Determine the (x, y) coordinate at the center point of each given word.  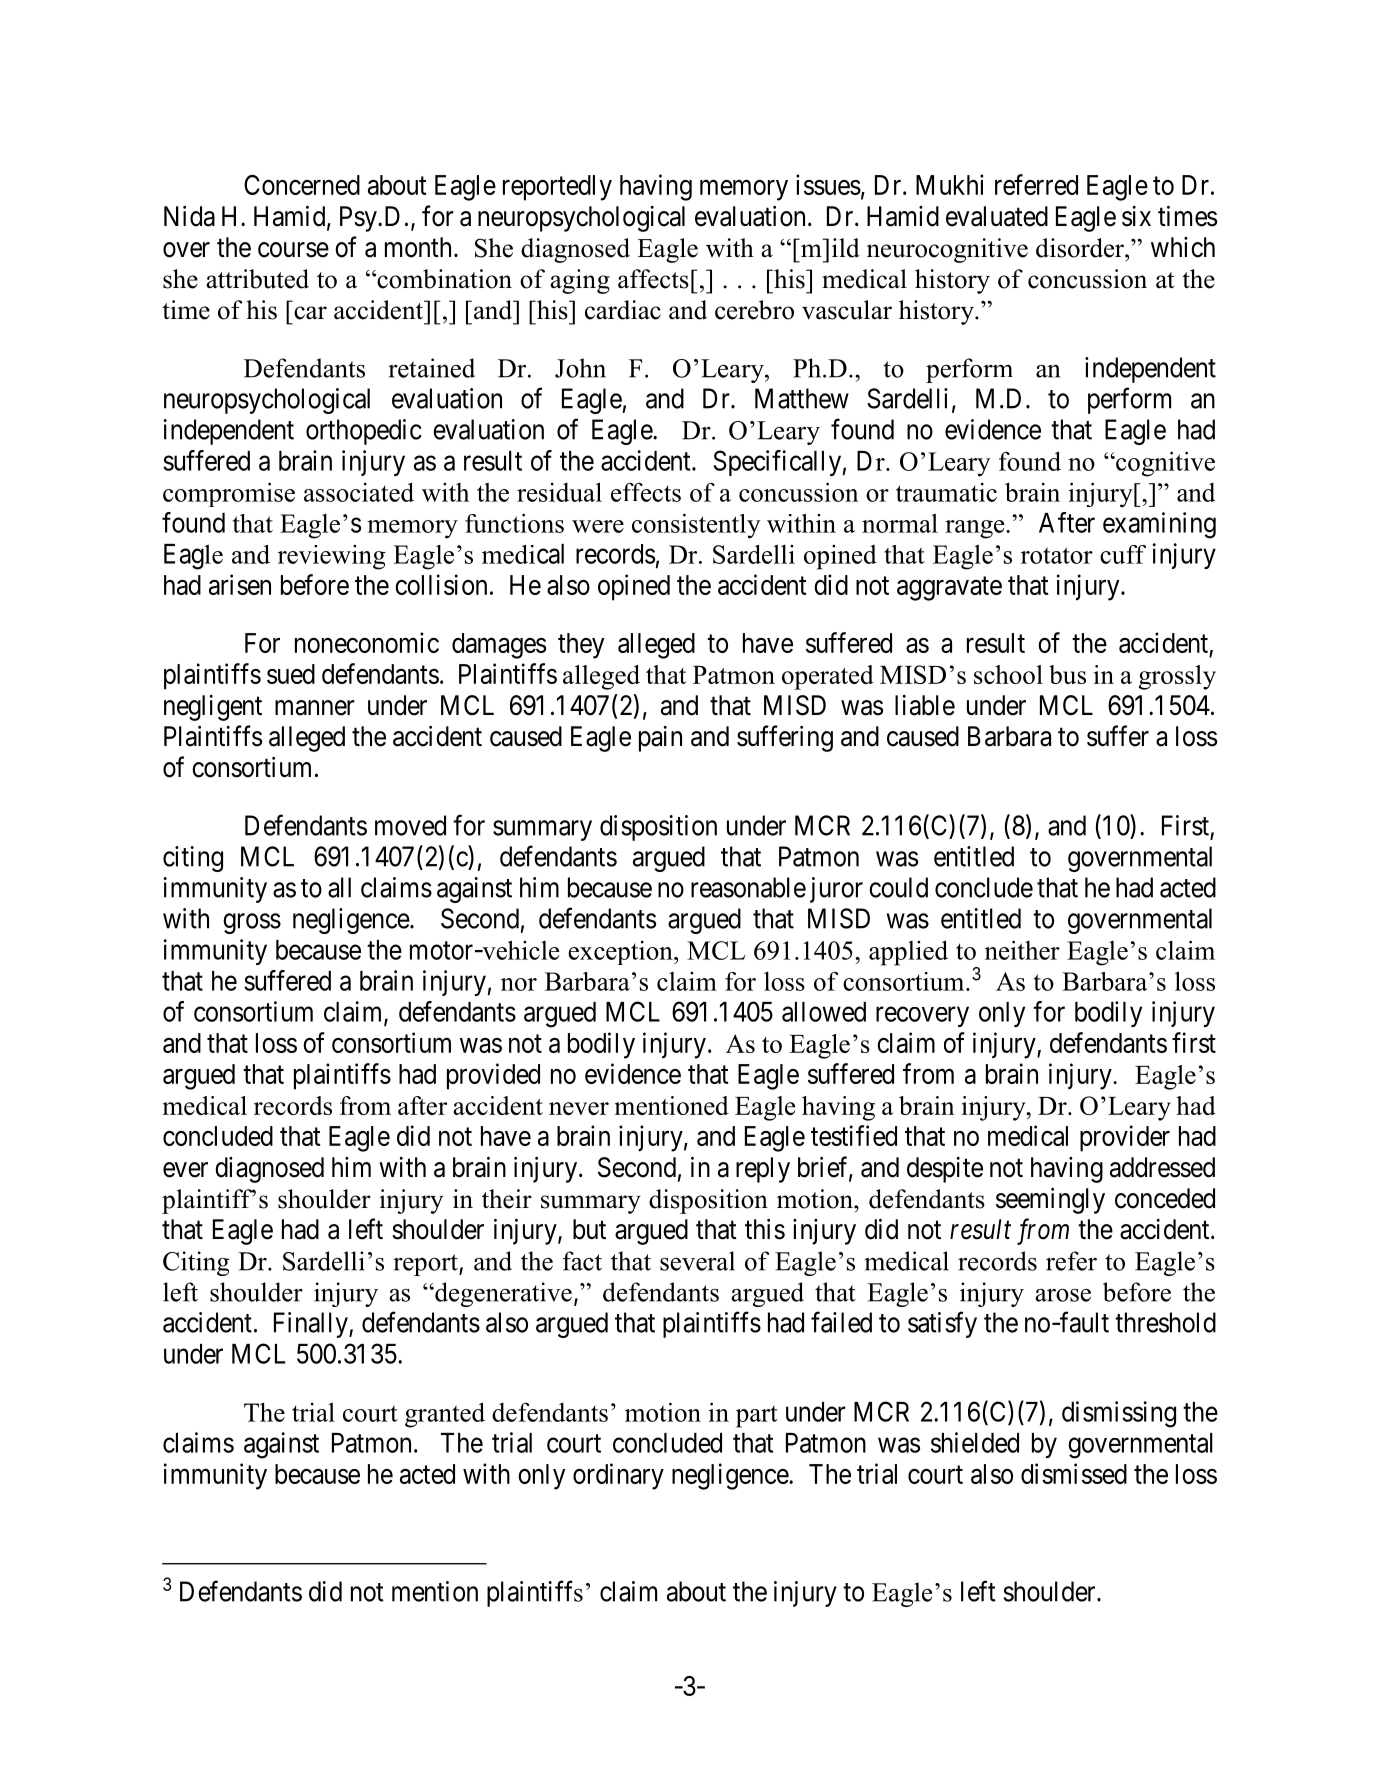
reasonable (748, 887)
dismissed (1074, 1473)
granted (445, 1415)
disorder (1081, 248)
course (293, 250)
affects (653, 279)
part (757, 1416)
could (898, 887)
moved (410, 825)
